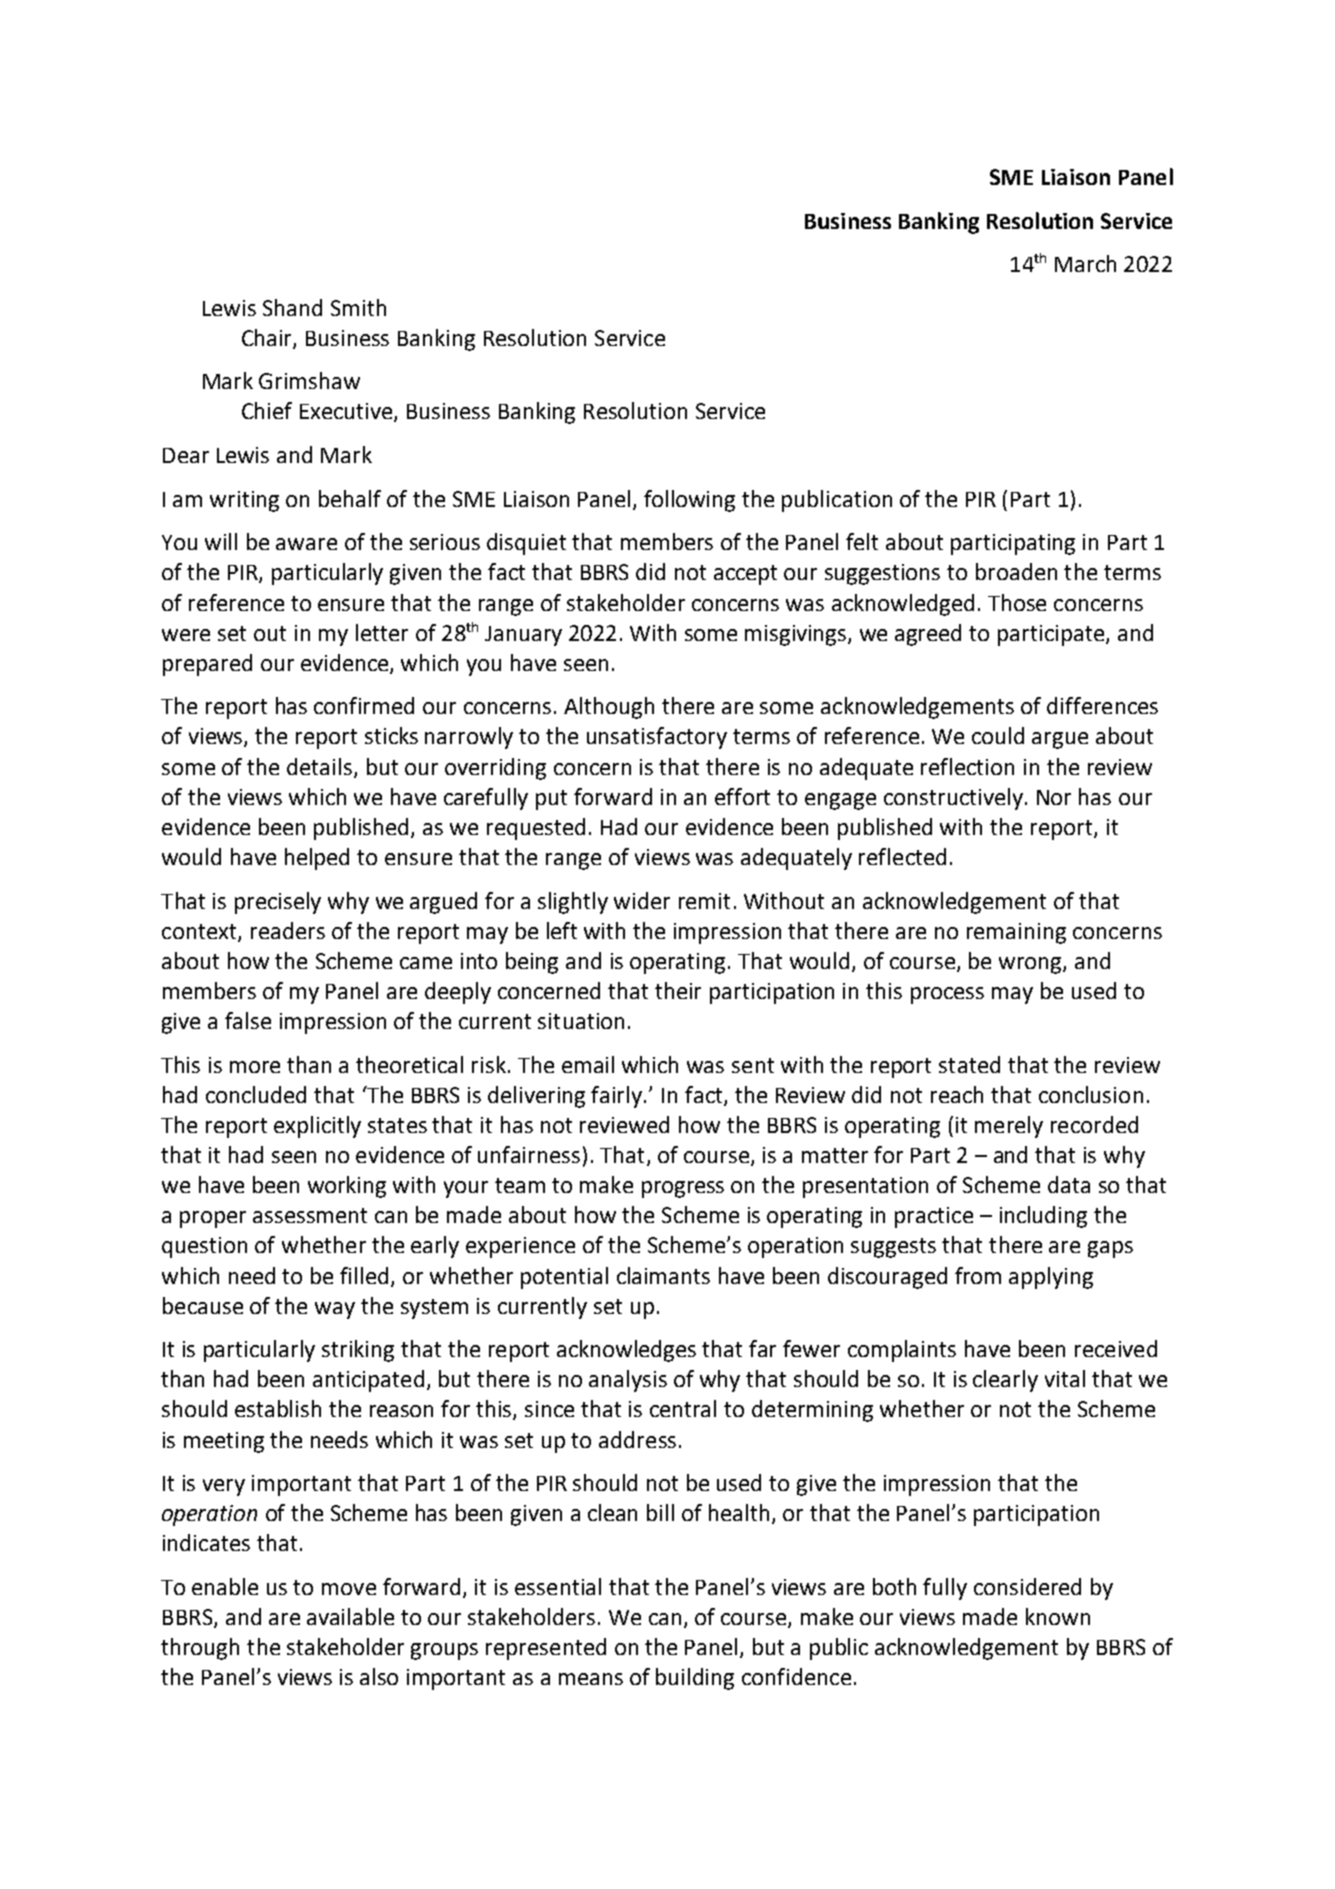 The image size is (1335, 1889). Describe the element at coordinates (382, 632) in the page. I see `letter` at that location.
